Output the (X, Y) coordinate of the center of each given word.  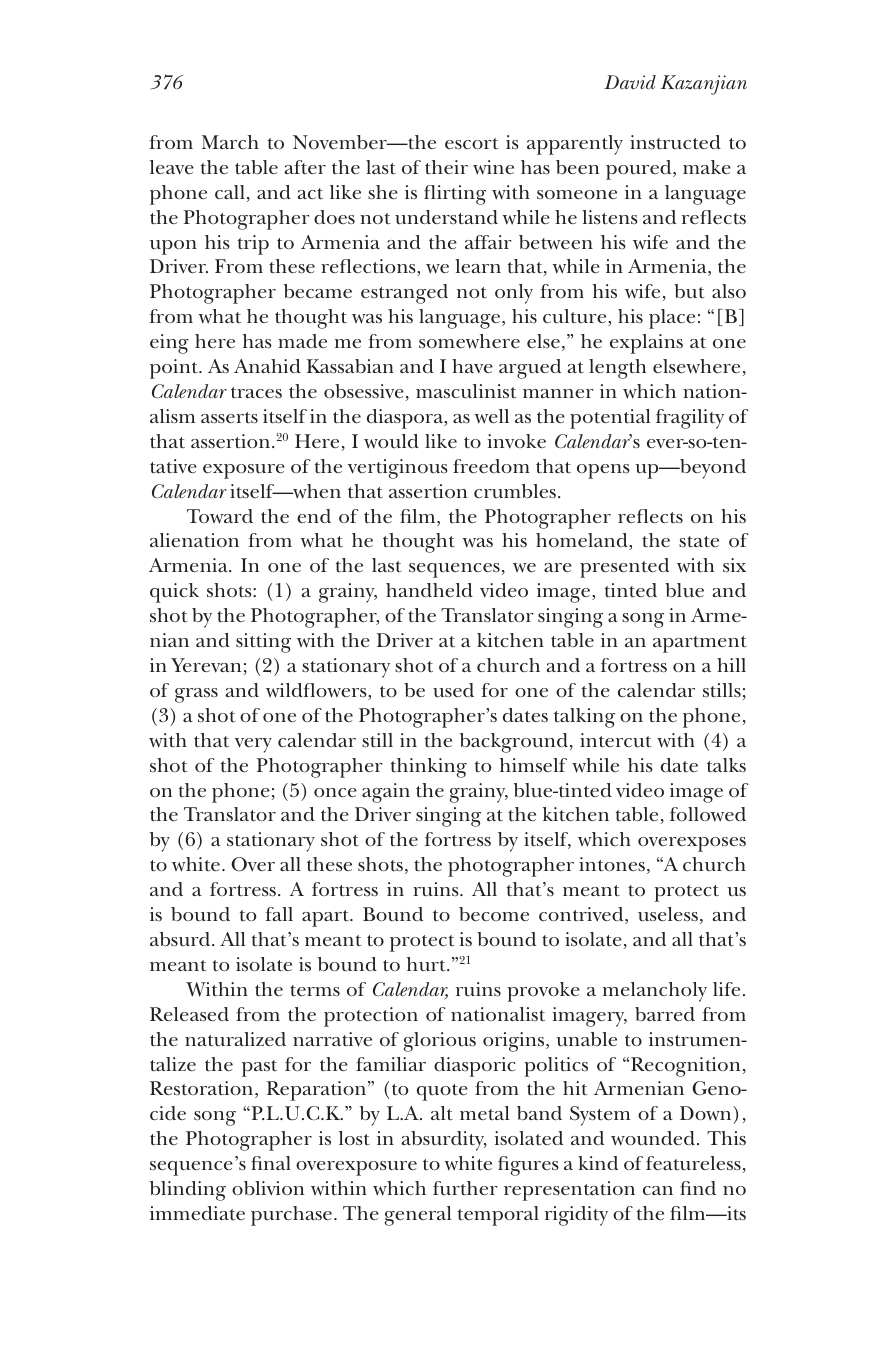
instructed (675, 142)
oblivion (268, 1188)
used (453, 690)
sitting (263, 643)
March (230, 142)
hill (731, 665)
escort (471, 144)
